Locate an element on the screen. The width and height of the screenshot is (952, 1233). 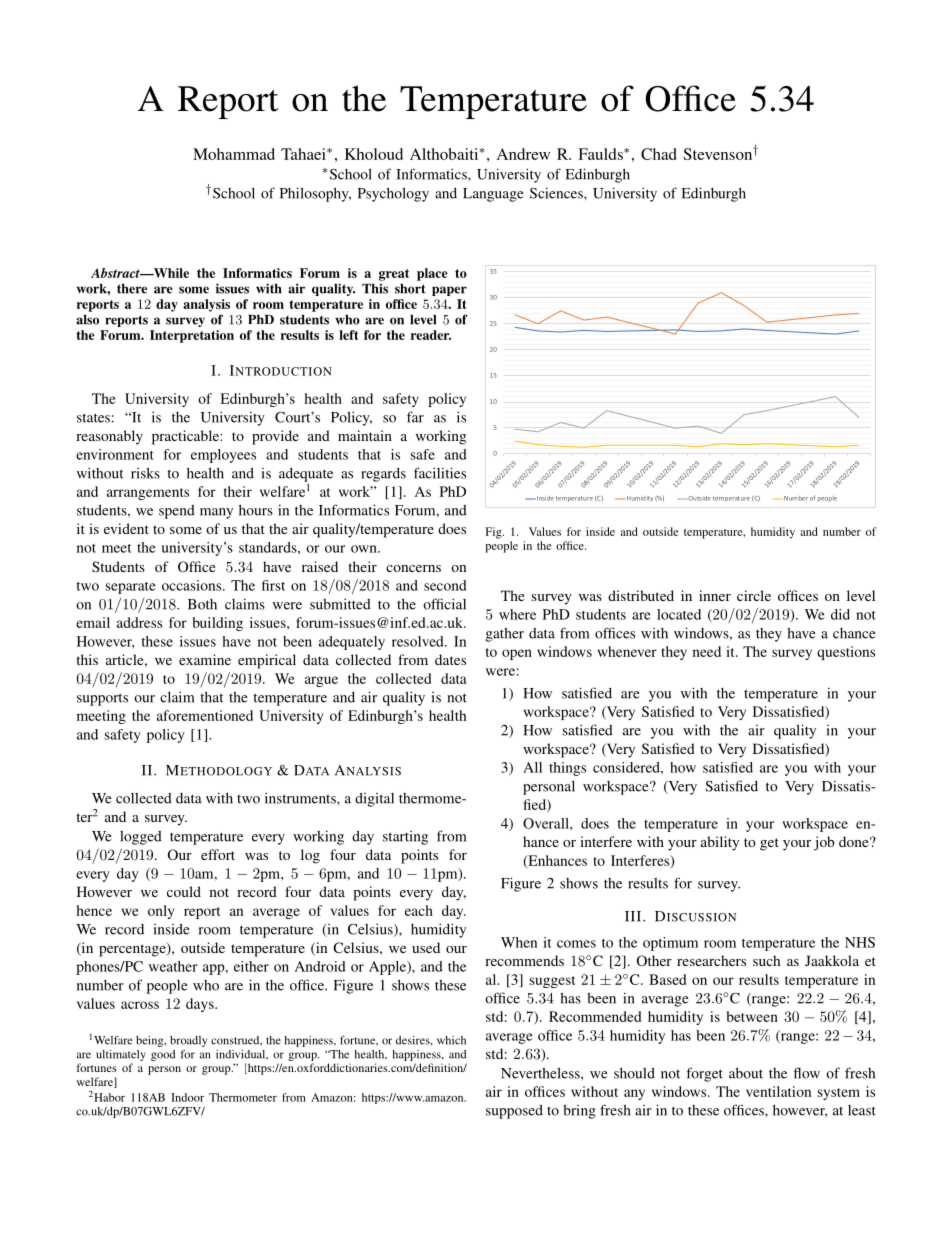
things is located at coordinates (567, 769).
